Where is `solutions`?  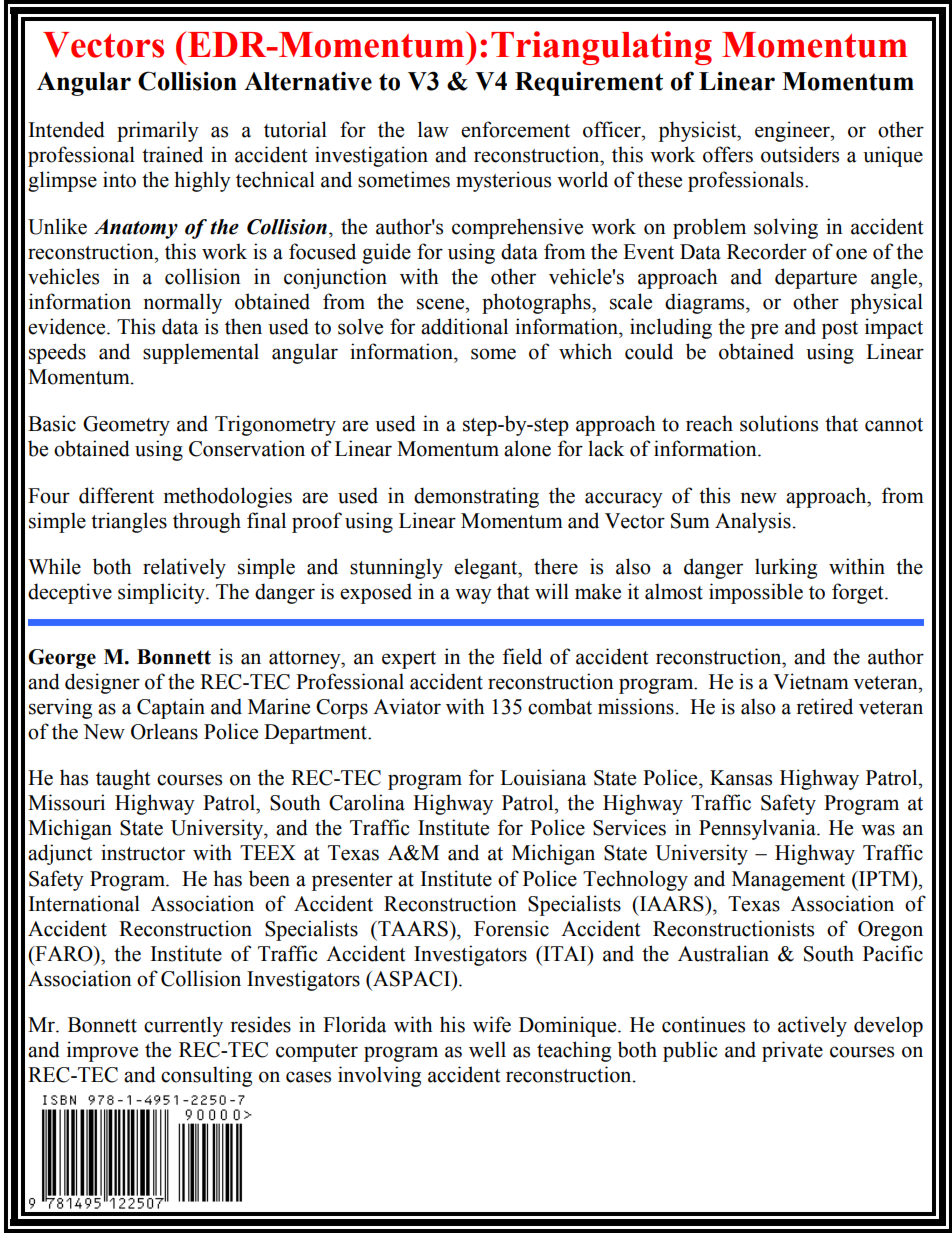
solutions is located at coordinates (779, 423).
